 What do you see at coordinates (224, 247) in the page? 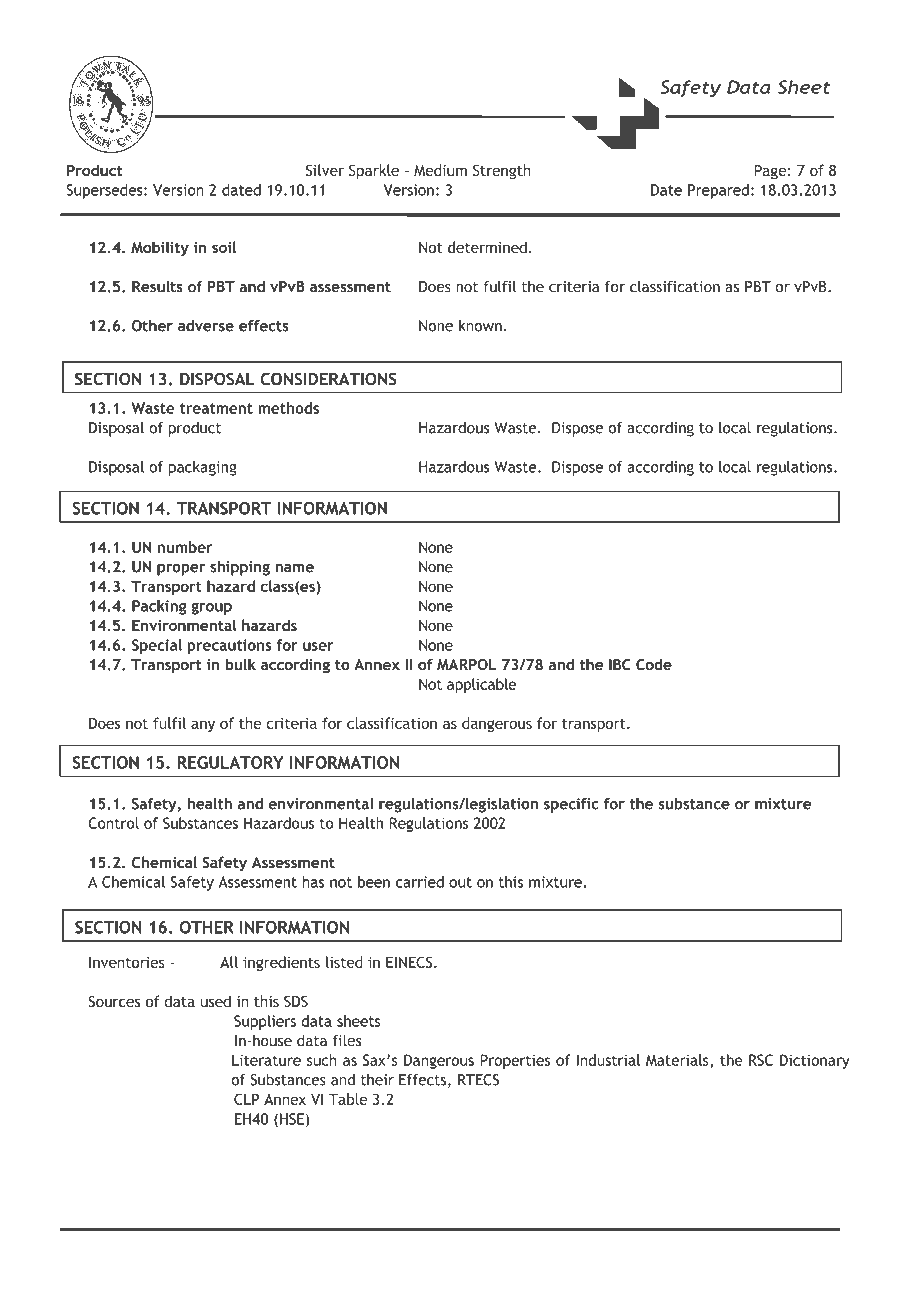
I see `soil` at bounding box center [224, 247].
